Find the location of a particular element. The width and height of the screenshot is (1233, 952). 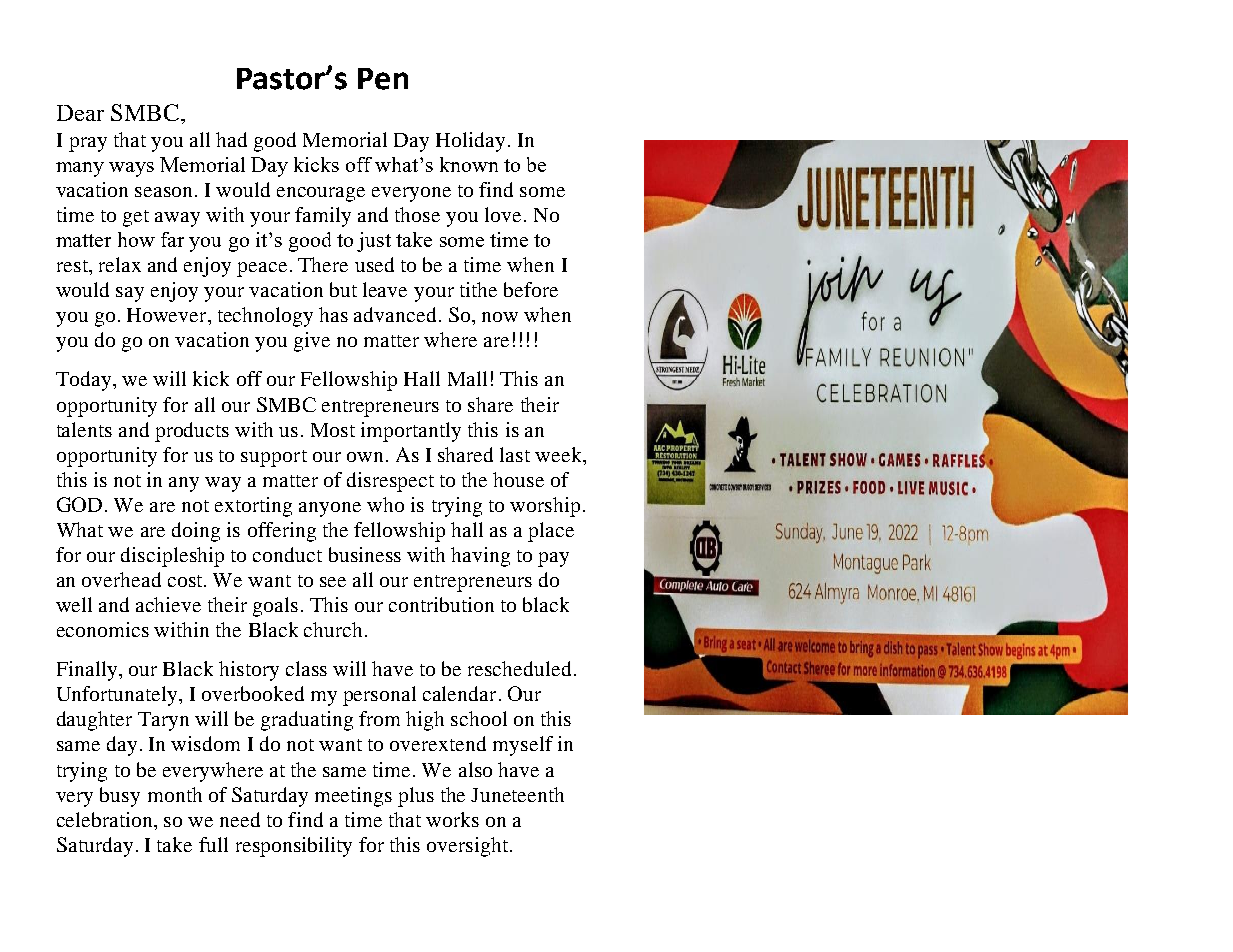

Pen is located at coordinates (383, 79).
